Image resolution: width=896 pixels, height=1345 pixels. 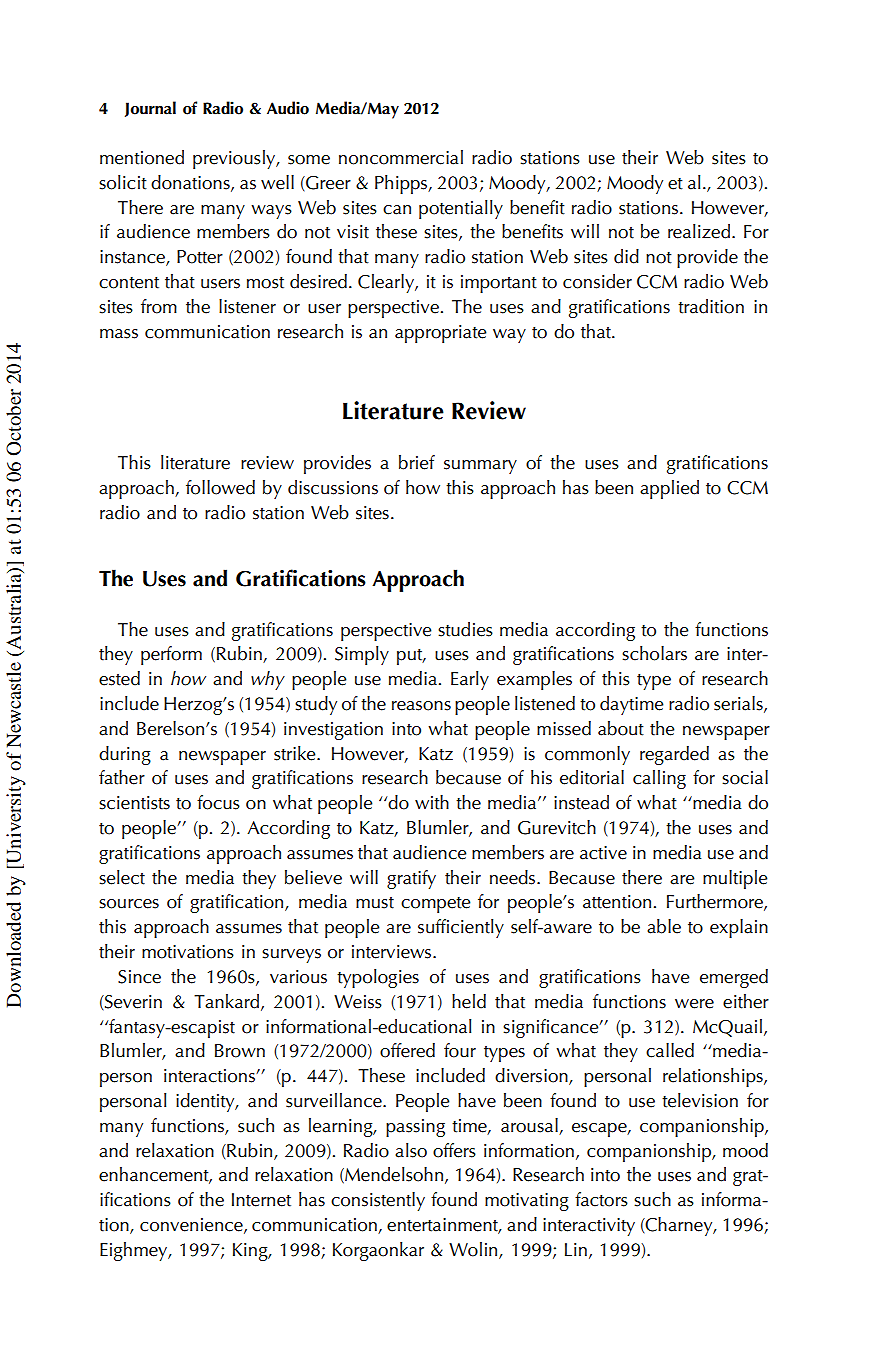 I want to click on put, so click(x=411, y=657).
